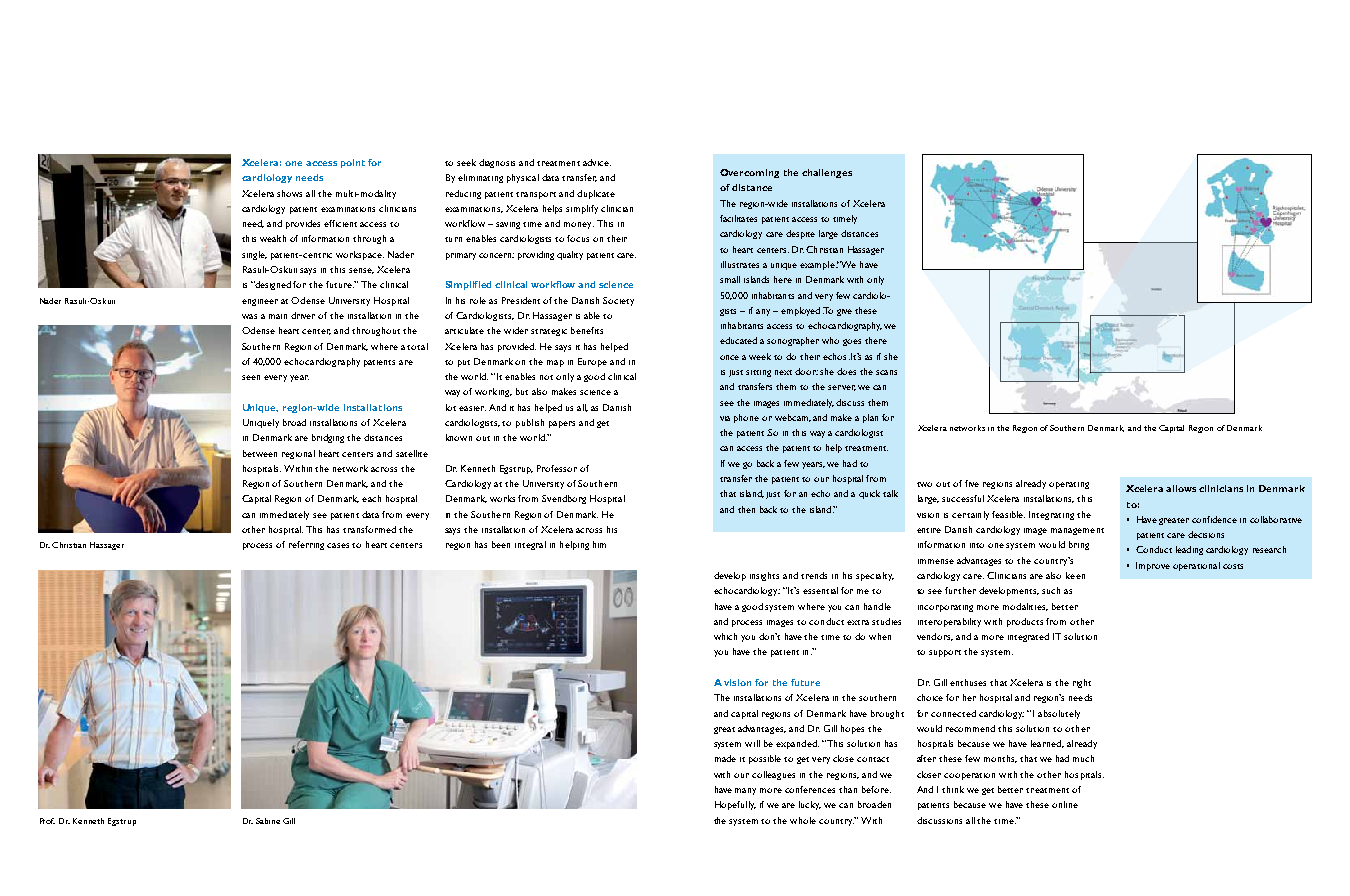 The width and height of the screenshot is (1350, 896). What do you see at coordinates (268, 821) in the screenshot?
I see `Sabine` at bounding box center [268, 821].
